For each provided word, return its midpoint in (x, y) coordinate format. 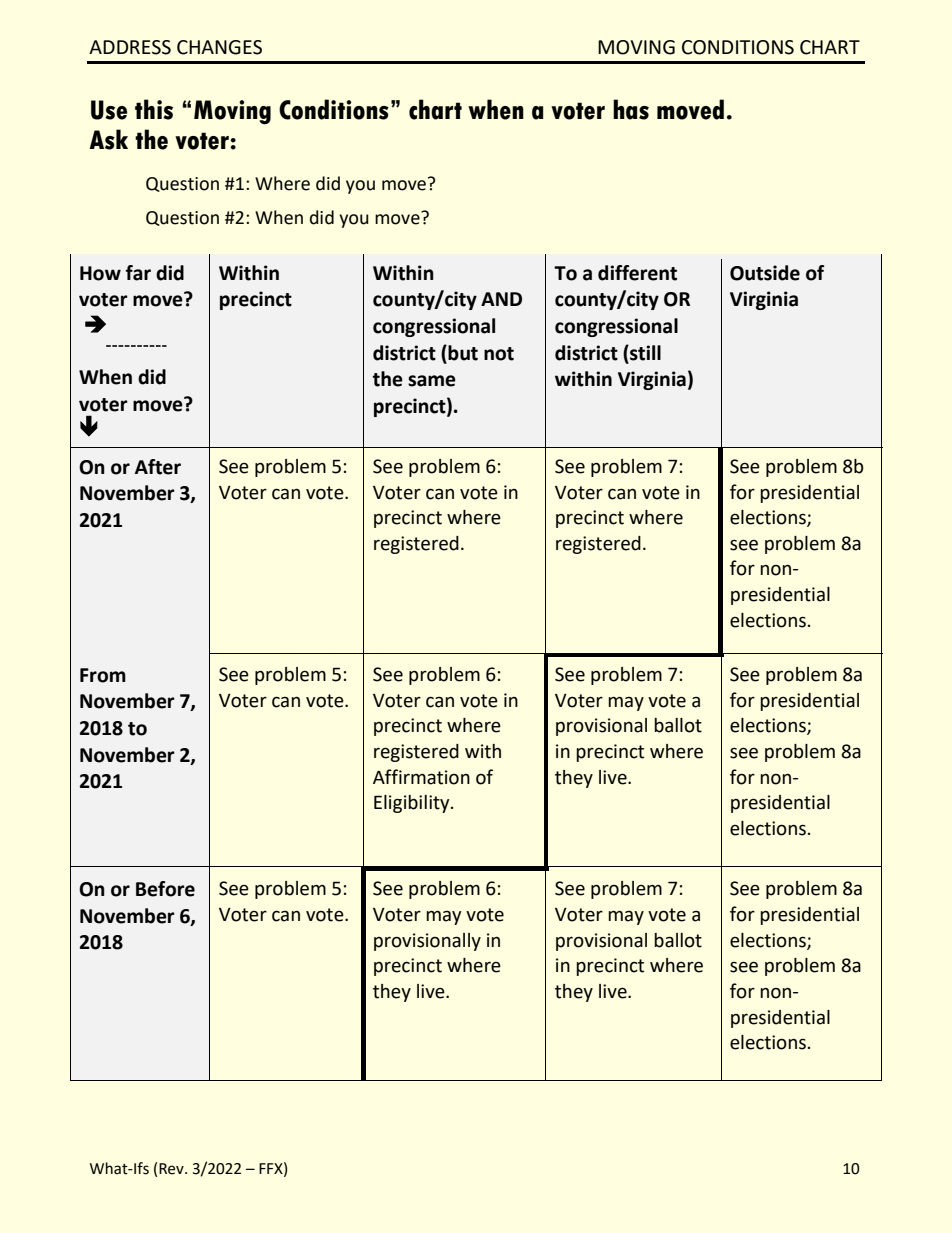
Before (165, 889)
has (631, 109)
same (432, 381)
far (138, 273)
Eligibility (413, 804)
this (154, 109)
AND (501, 299)
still (644, 353)
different (637, 273)
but (462, 353)
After (158, 467)
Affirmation (421, 777)
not (499, 354)
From (103, 675)
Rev (172, 1169)
